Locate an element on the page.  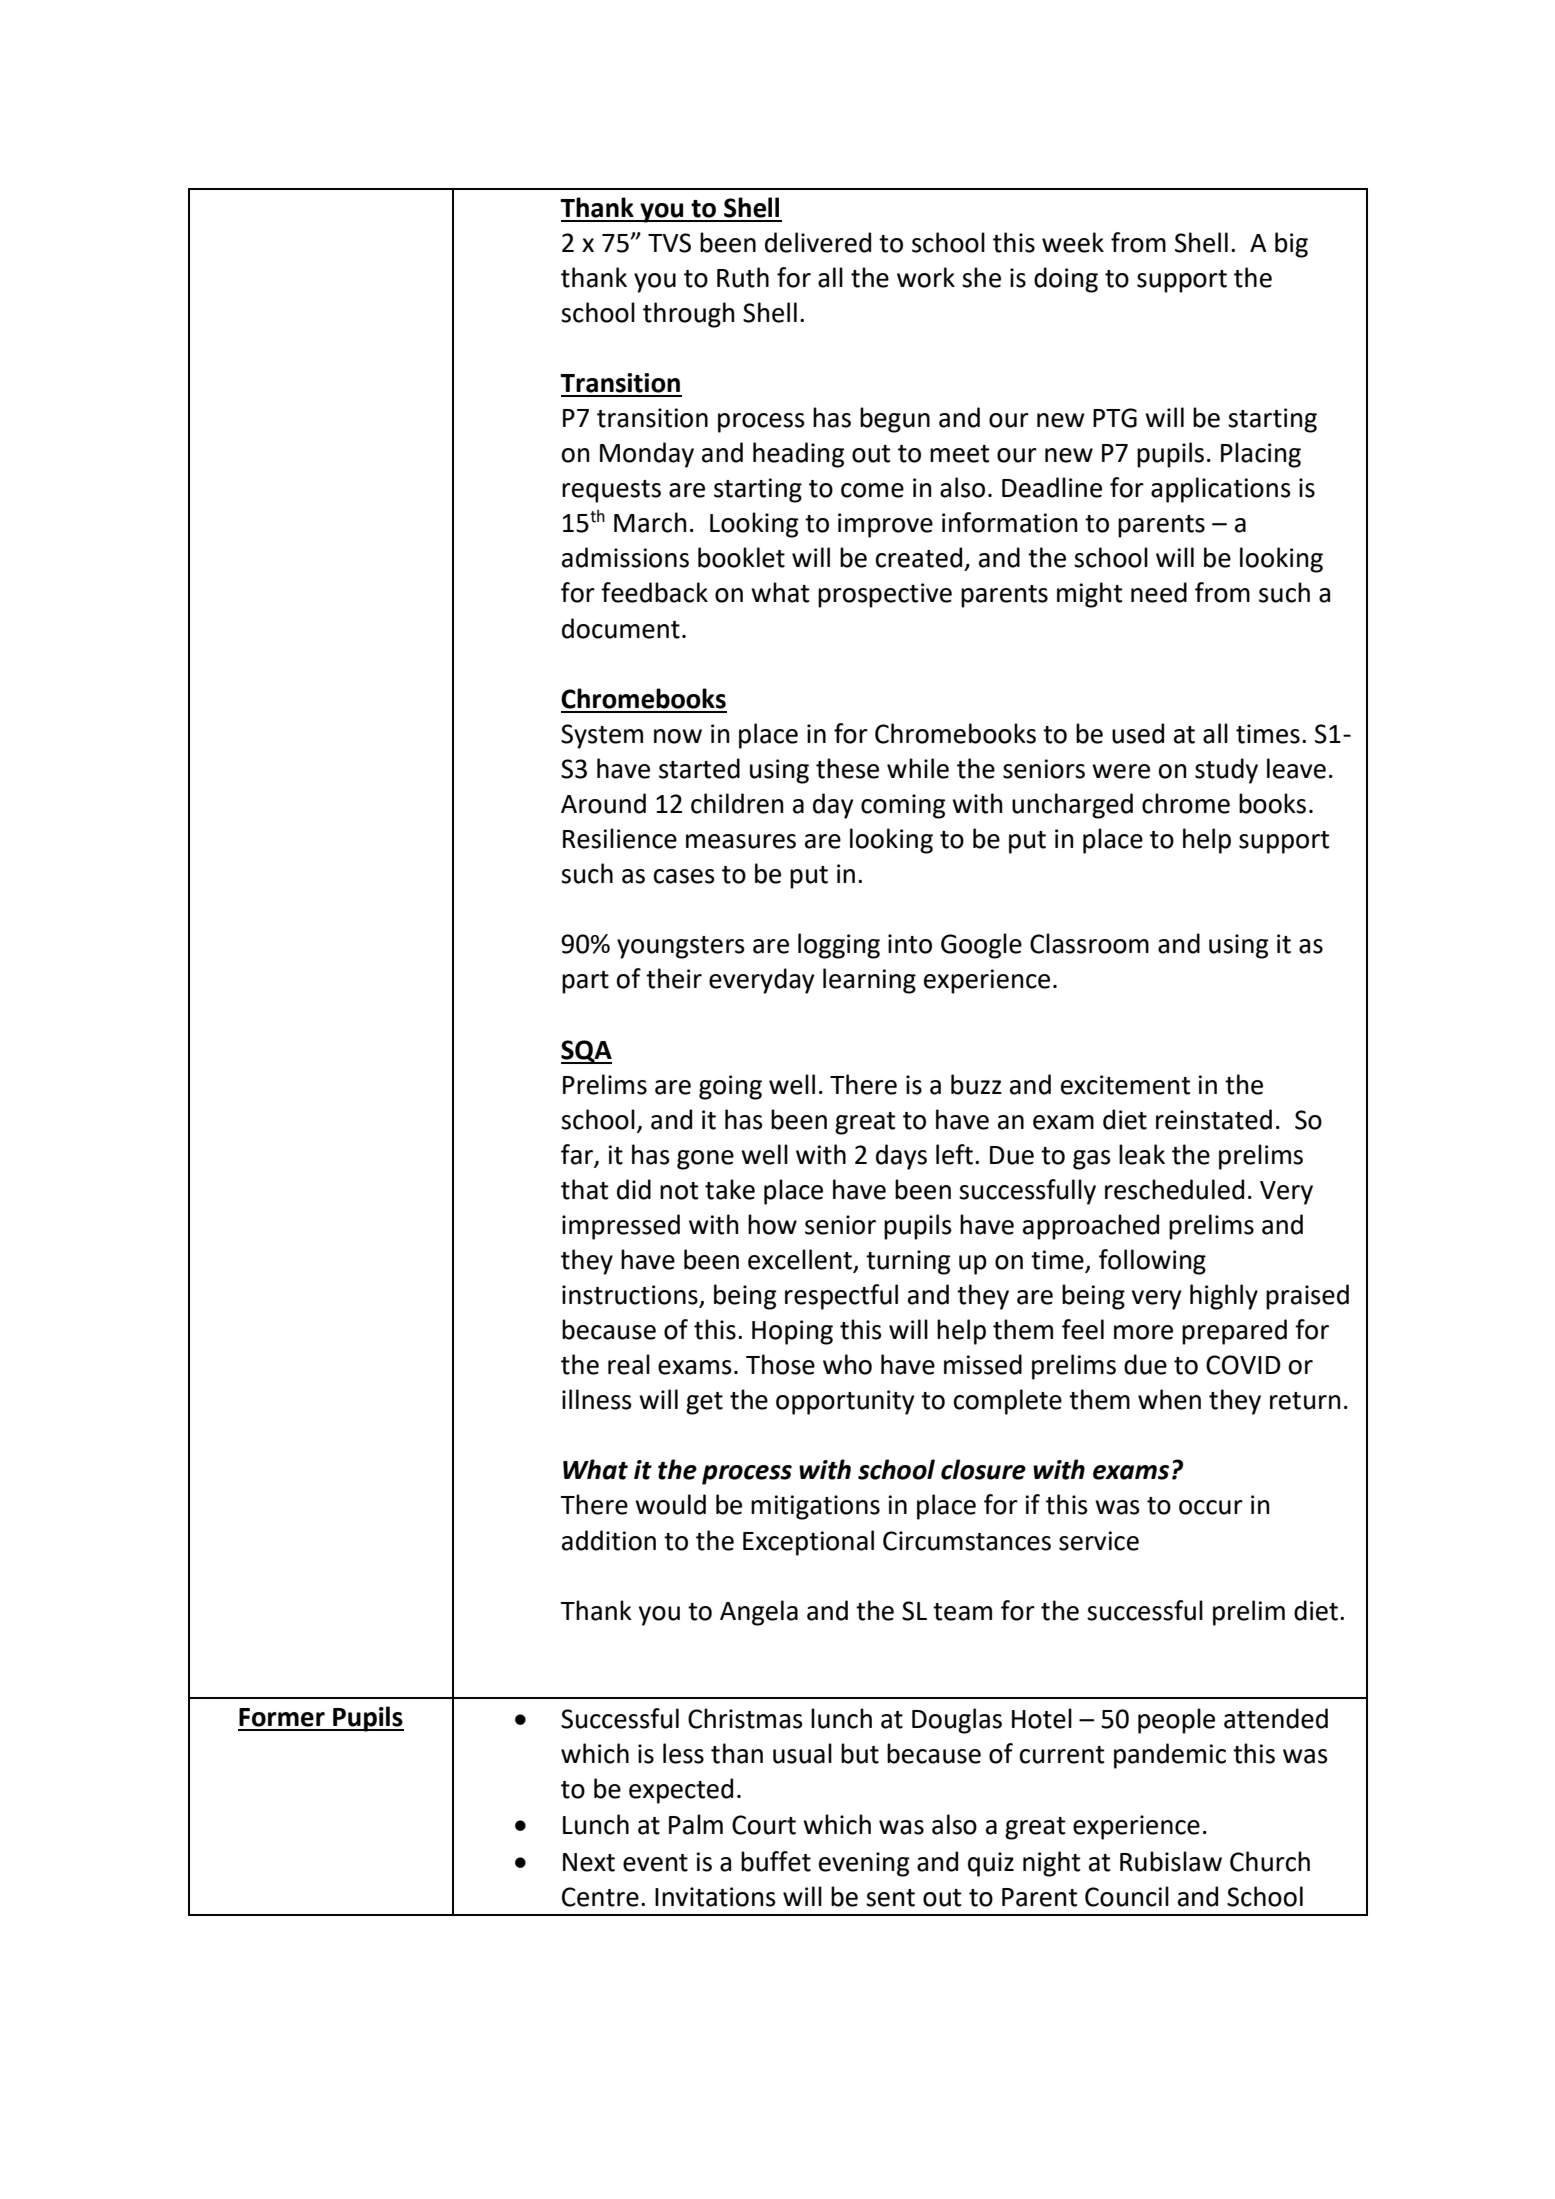
would is located at coordinates (670, 1504).
